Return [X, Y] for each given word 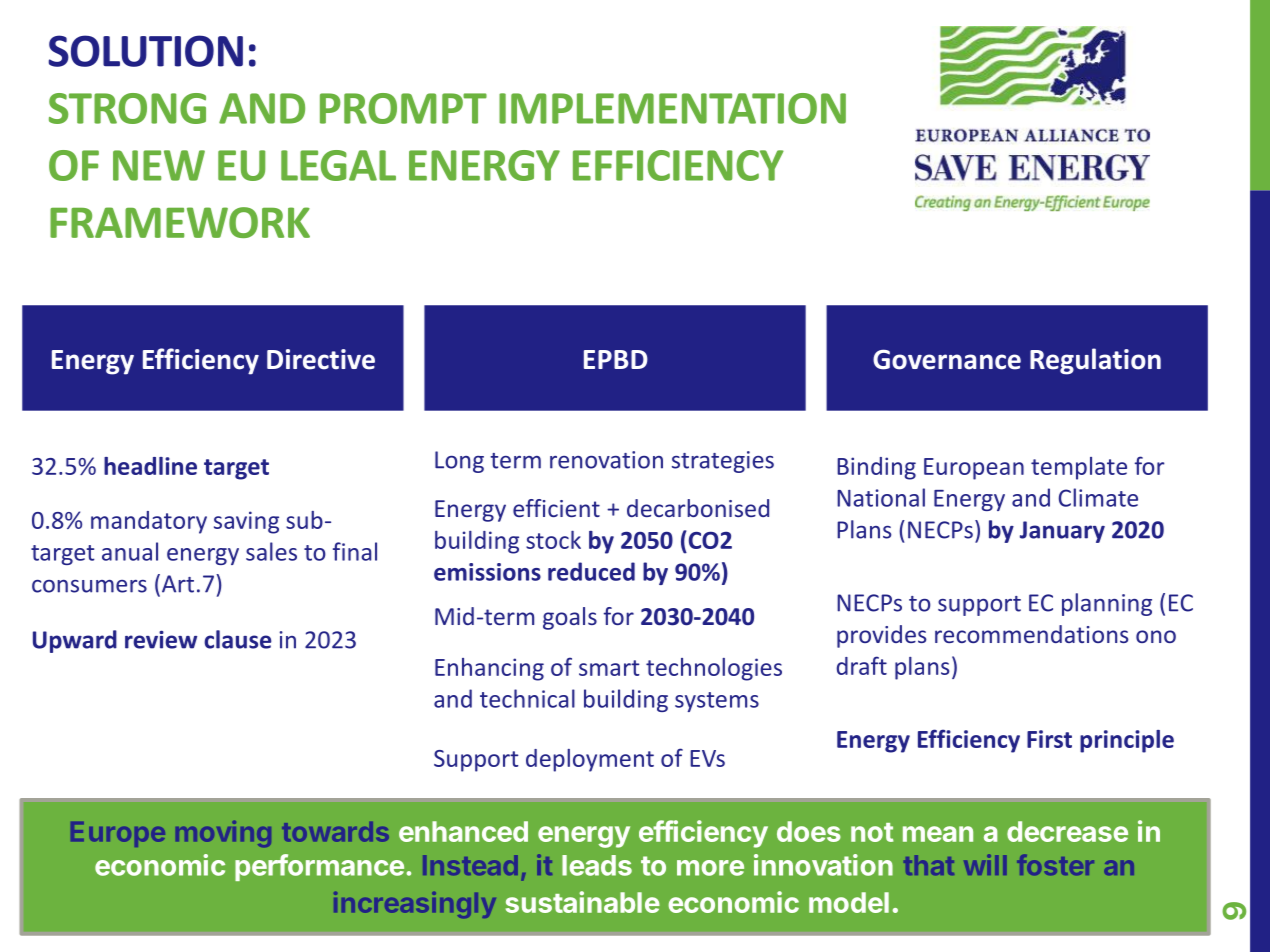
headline [150, 466]
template [1079, 468]
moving [223, 834]
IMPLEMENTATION [672, 108]
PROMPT [403, 108]
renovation [606, 460]
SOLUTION [145, 51]
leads [597, 865]
